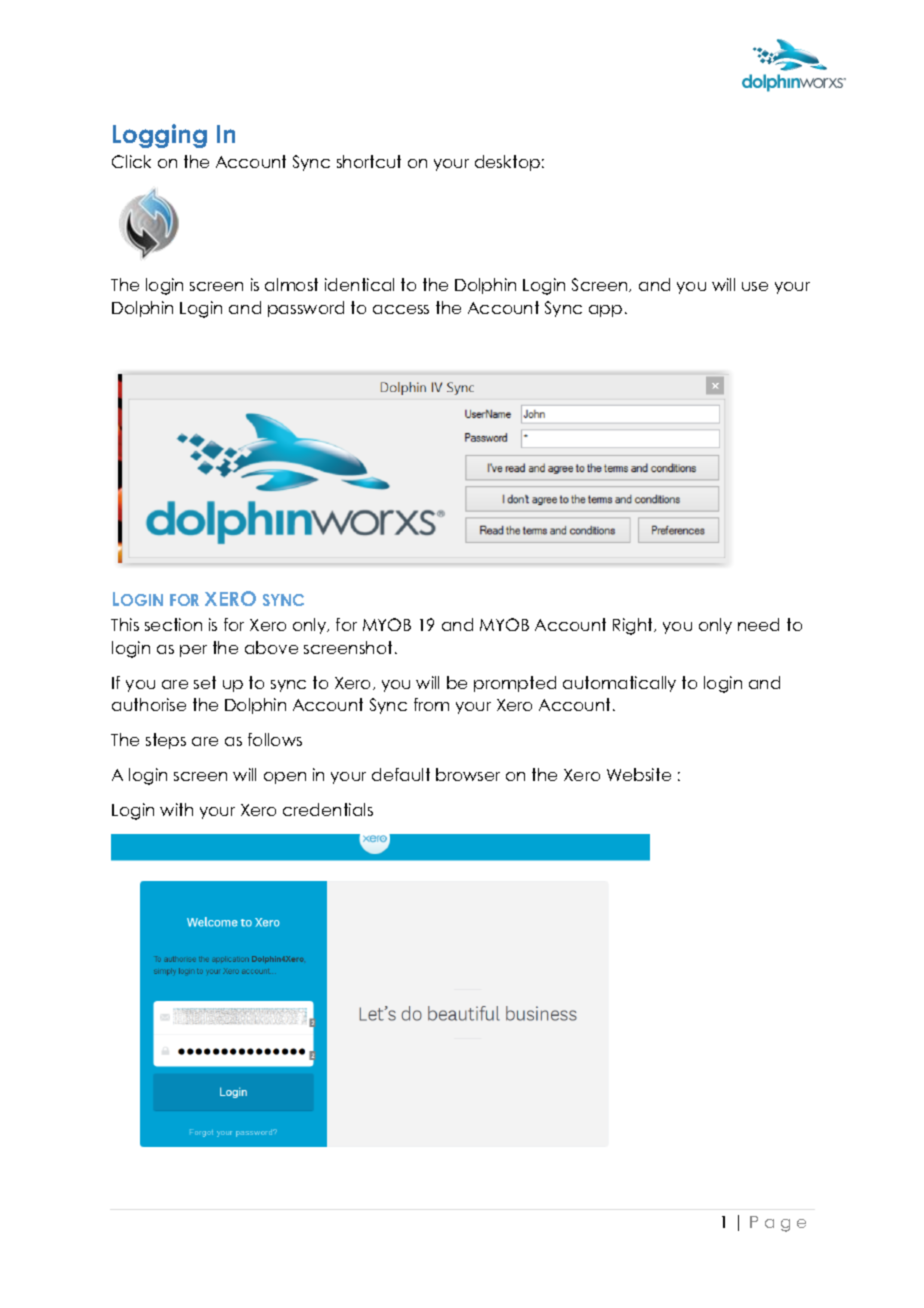 The width and height of the screenshot is (924, 1308). Describe the element at coordinates (468, 774) in the screenshot. I see `browser` at that location.
